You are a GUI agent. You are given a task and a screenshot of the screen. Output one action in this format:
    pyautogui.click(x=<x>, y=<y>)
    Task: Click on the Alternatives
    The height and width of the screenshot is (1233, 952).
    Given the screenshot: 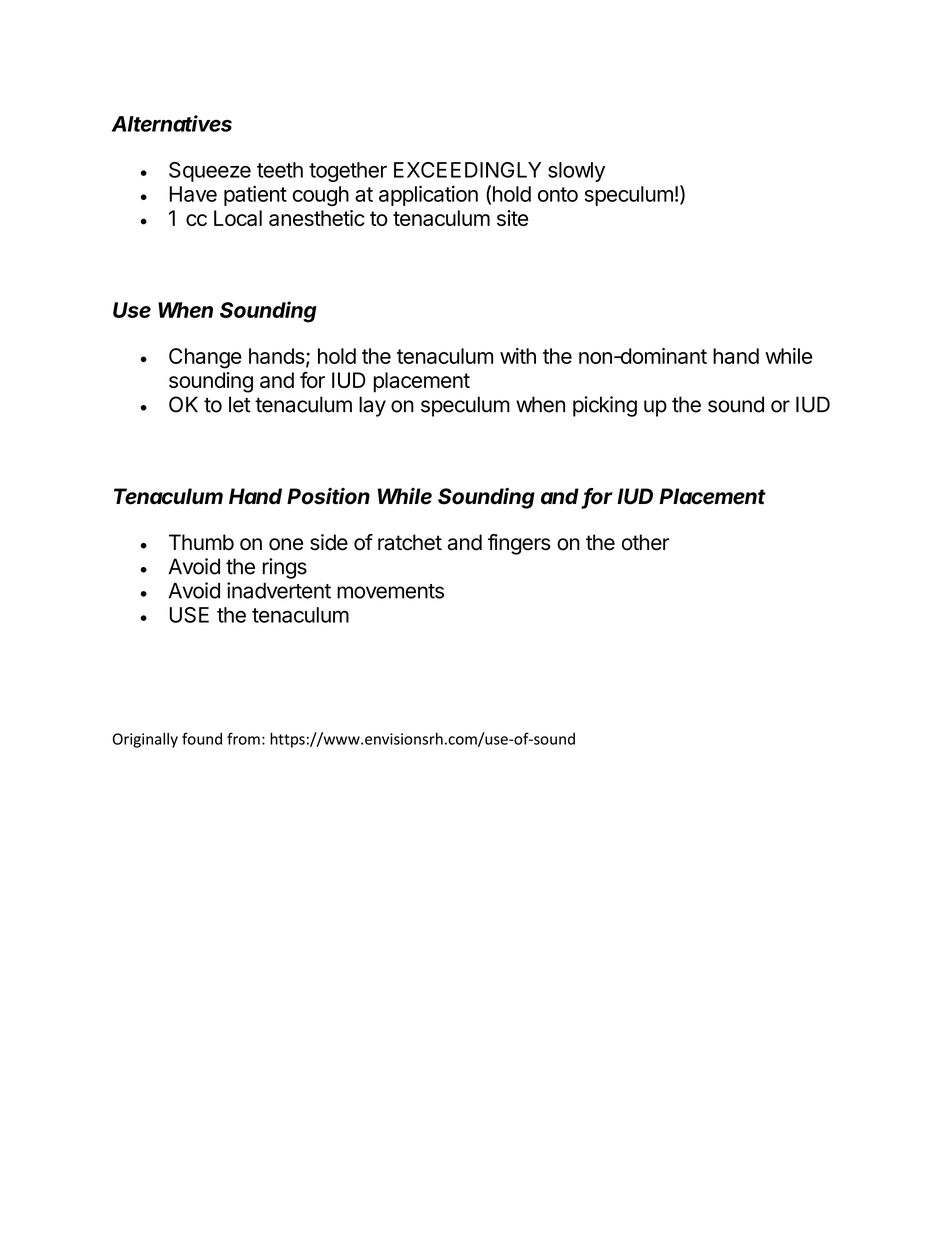 What is the action you would take?
    pyautogui.click(x=172, y=123)
